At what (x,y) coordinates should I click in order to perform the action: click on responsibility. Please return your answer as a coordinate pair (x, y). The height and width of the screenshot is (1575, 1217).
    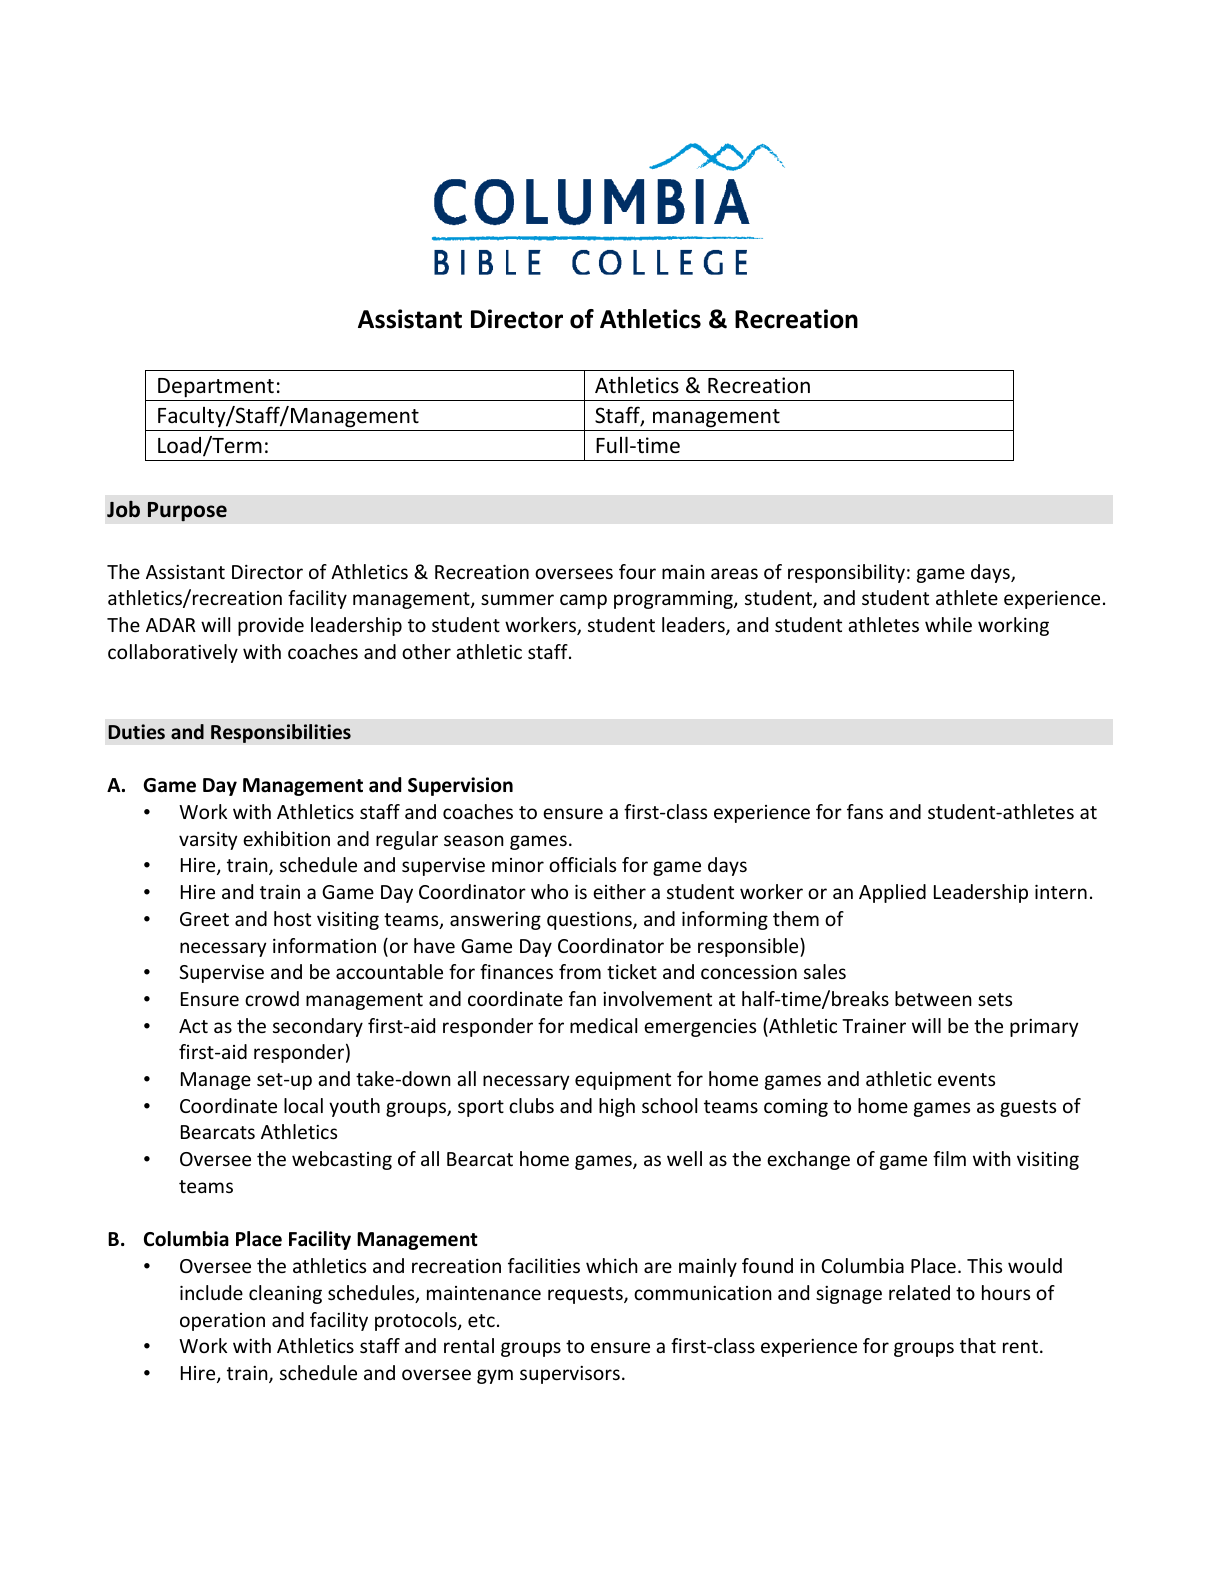
    Looking at the image, I should click on (846, 573).
